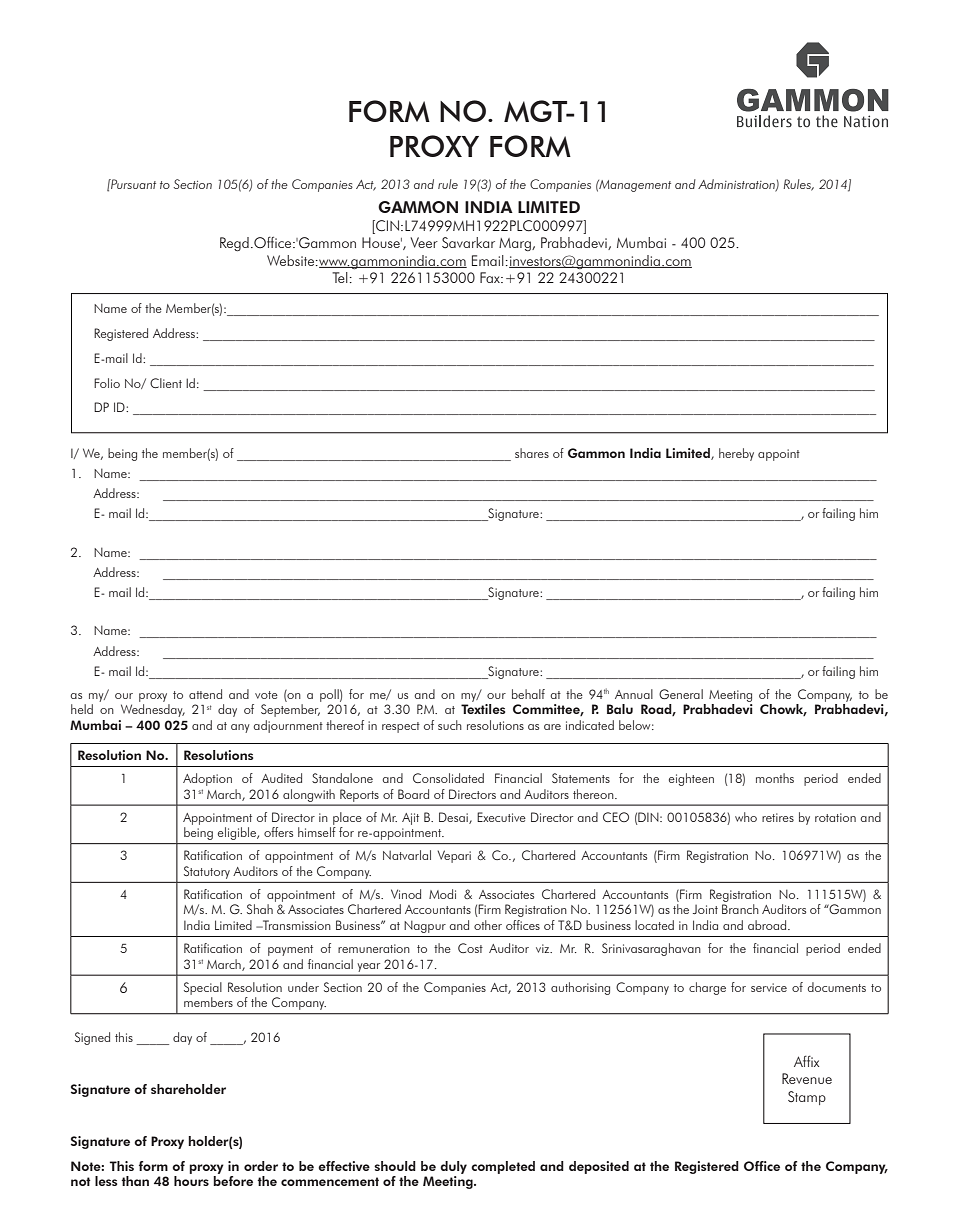 The image size is (959, 1232). Describe the element at coordinates (424, 242) in the screenshot. I see `Veer` at that location.
